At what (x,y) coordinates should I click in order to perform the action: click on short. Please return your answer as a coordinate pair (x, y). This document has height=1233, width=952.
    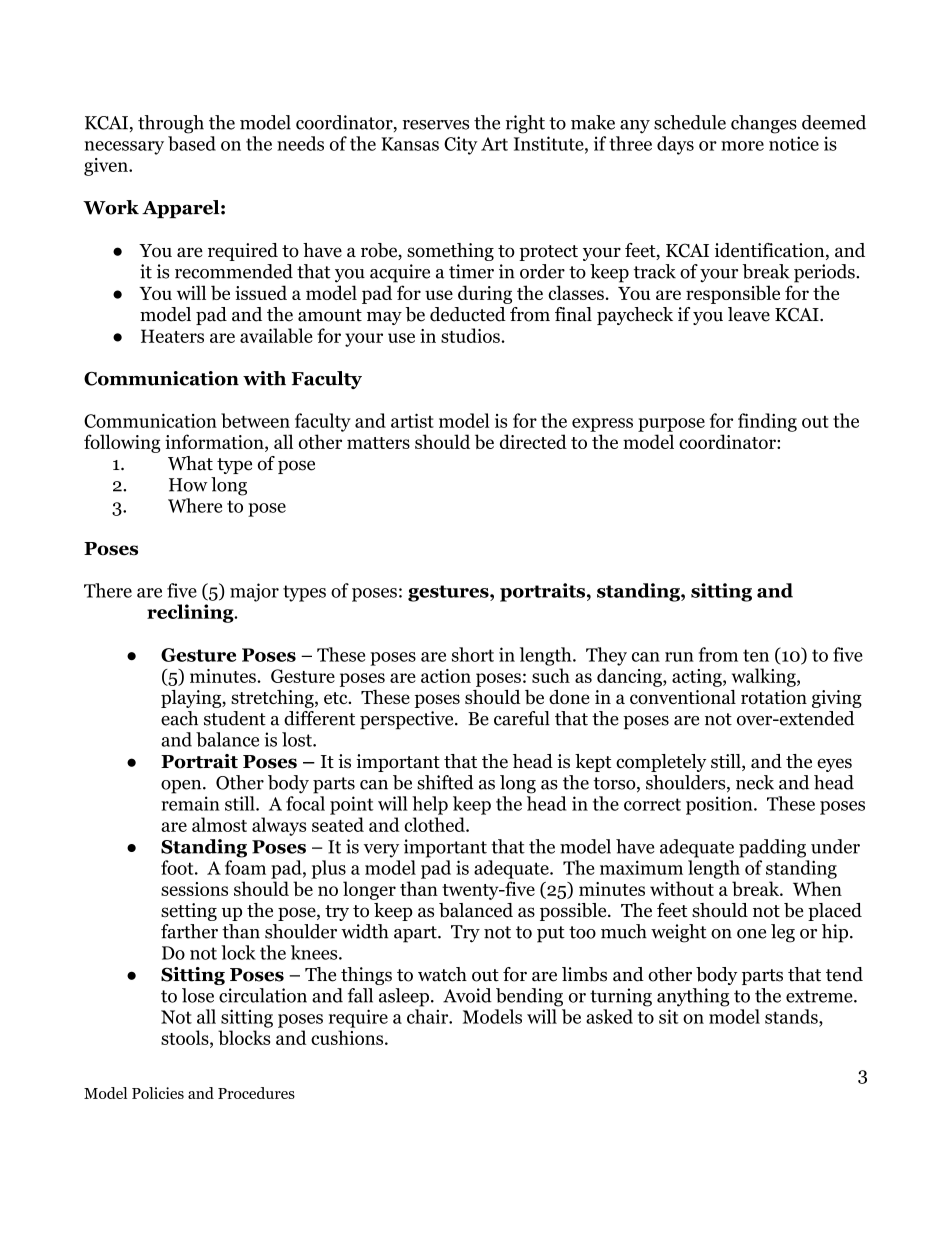
    Looking at the image, I should click on (473, 654).
